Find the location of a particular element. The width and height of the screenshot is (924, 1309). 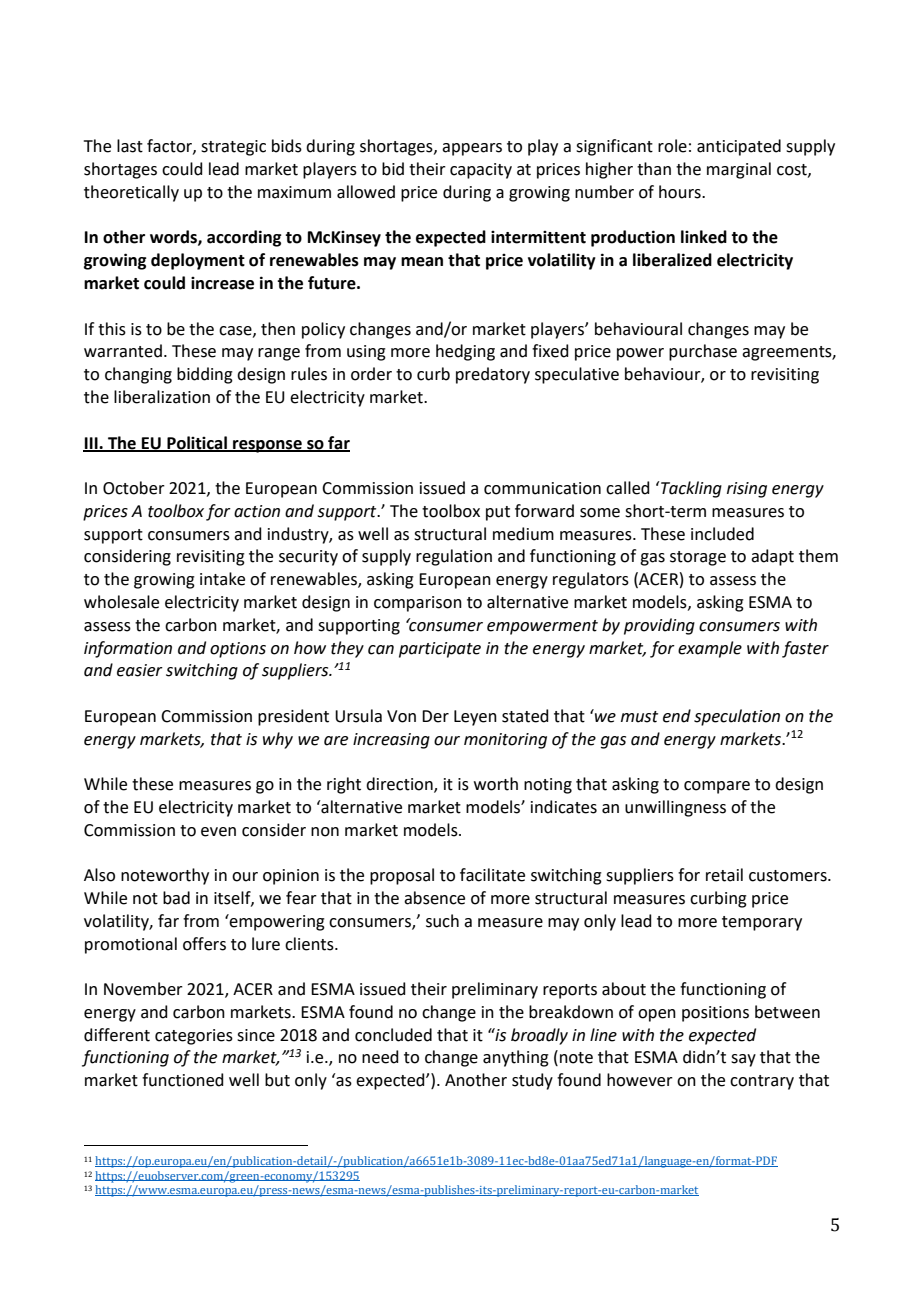

why is located at coordinates (278, 740).
